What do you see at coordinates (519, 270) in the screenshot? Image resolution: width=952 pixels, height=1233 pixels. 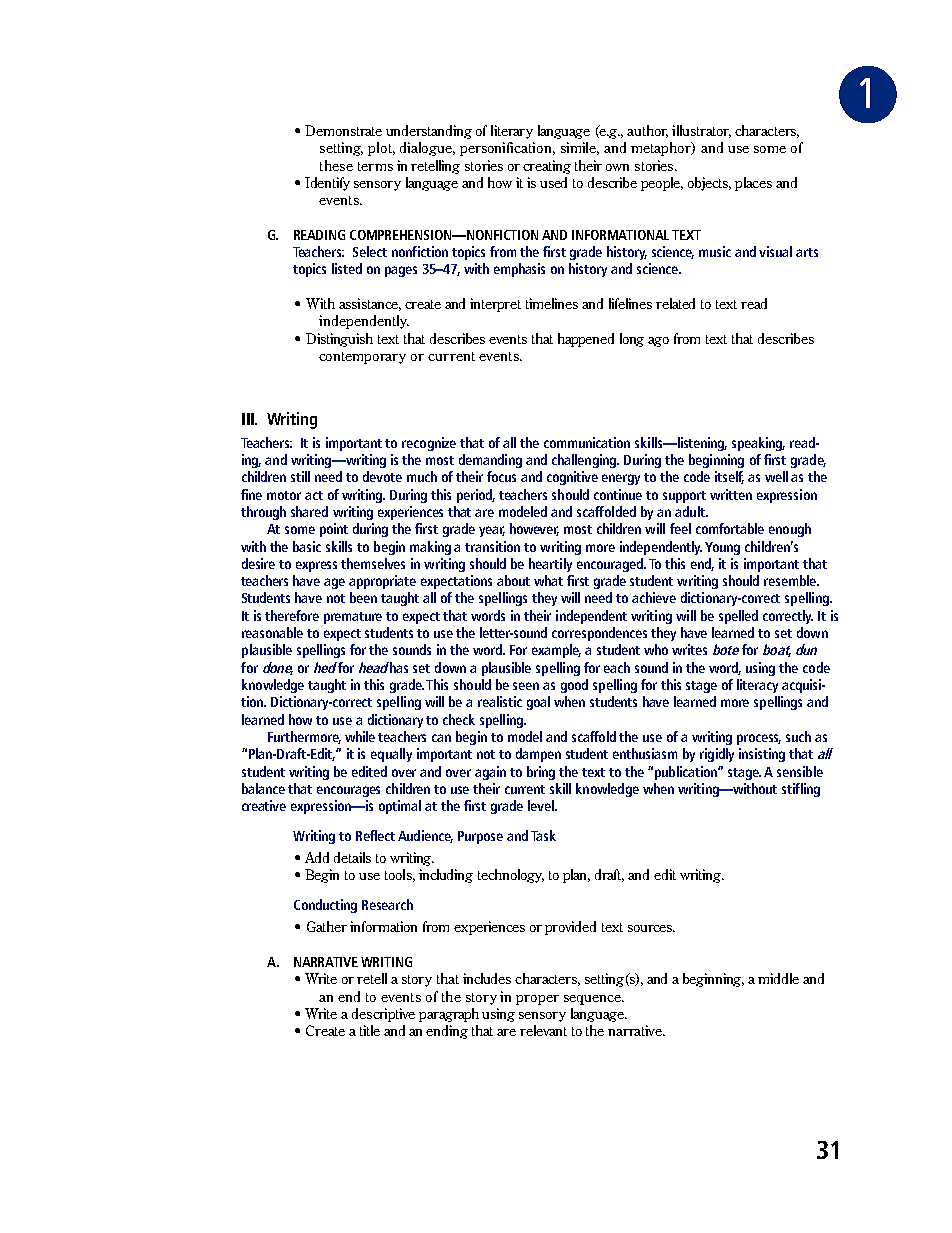 I see `emphasis` at bounding box center [519, 270].
